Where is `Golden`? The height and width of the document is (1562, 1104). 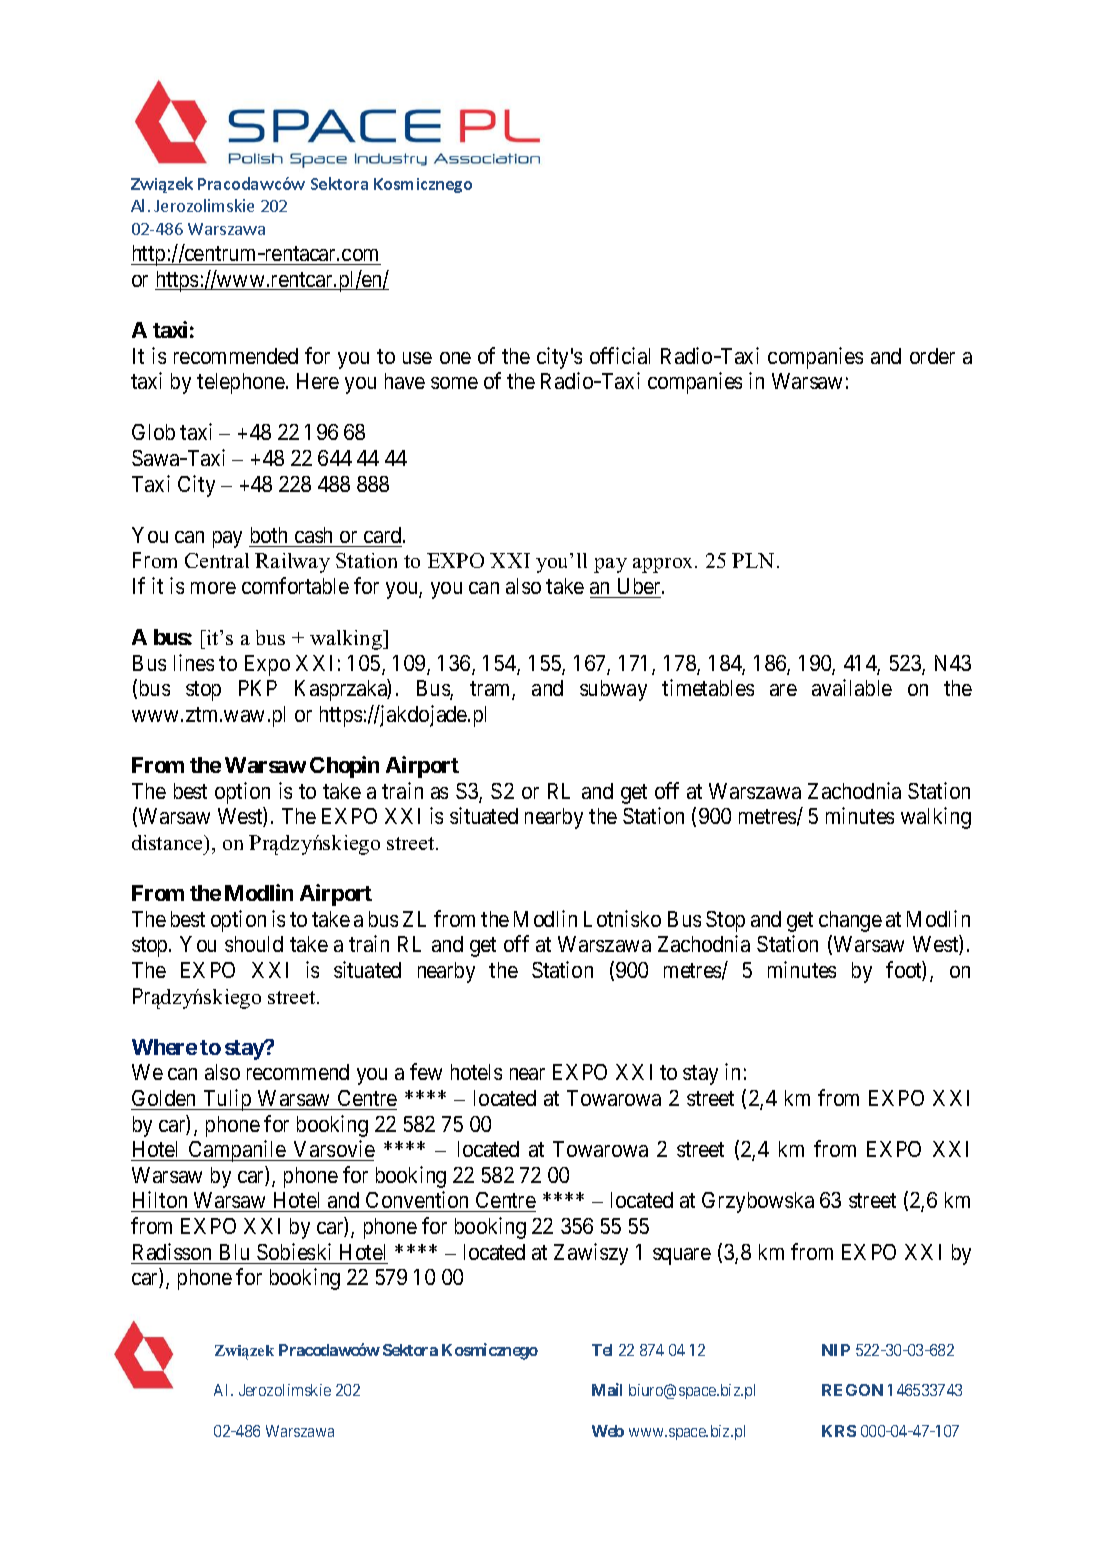 Golden is located at coordinates (165, 1100).
